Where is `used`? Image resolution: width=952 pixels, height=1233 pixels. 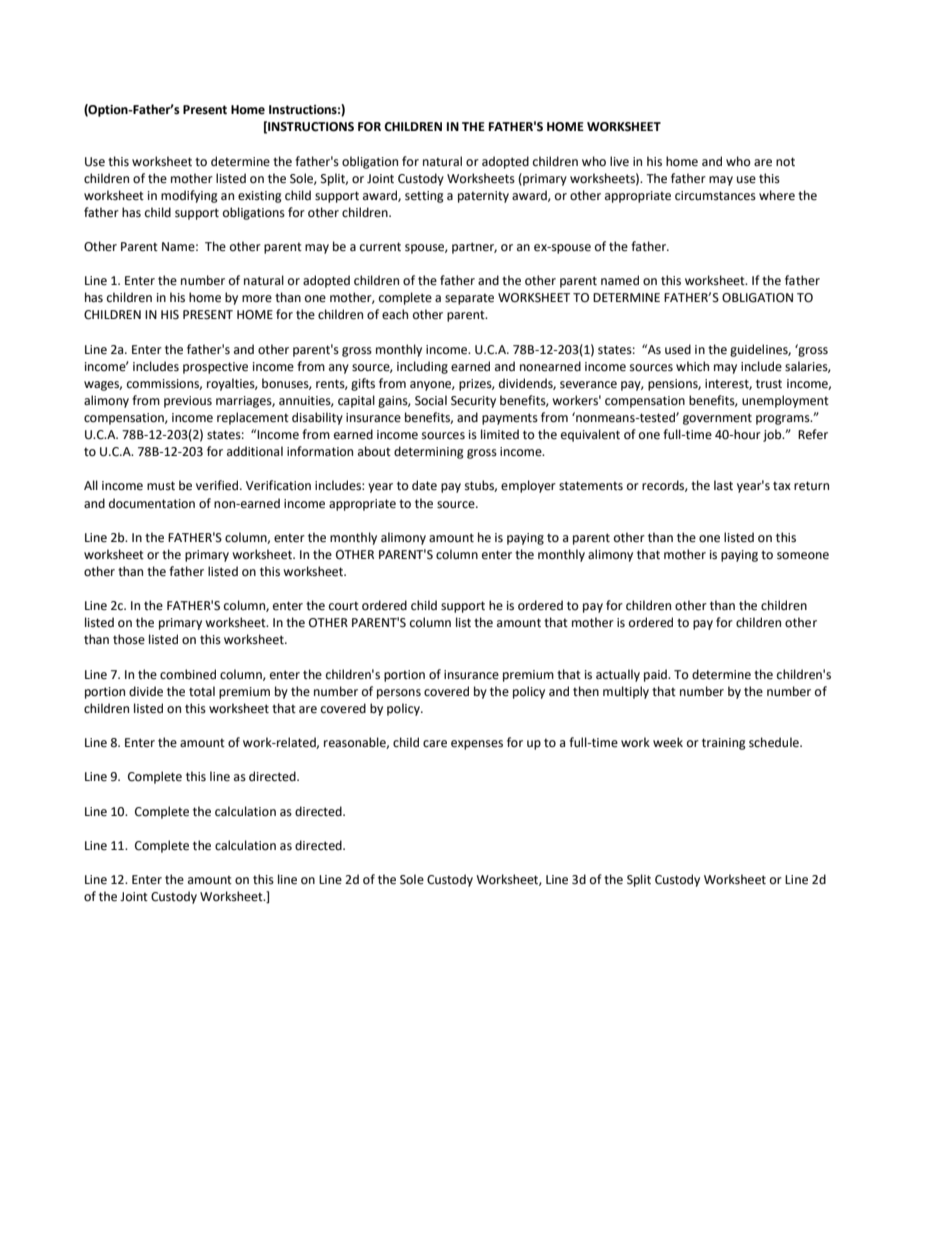 used is located at coordinates (678, 349).
